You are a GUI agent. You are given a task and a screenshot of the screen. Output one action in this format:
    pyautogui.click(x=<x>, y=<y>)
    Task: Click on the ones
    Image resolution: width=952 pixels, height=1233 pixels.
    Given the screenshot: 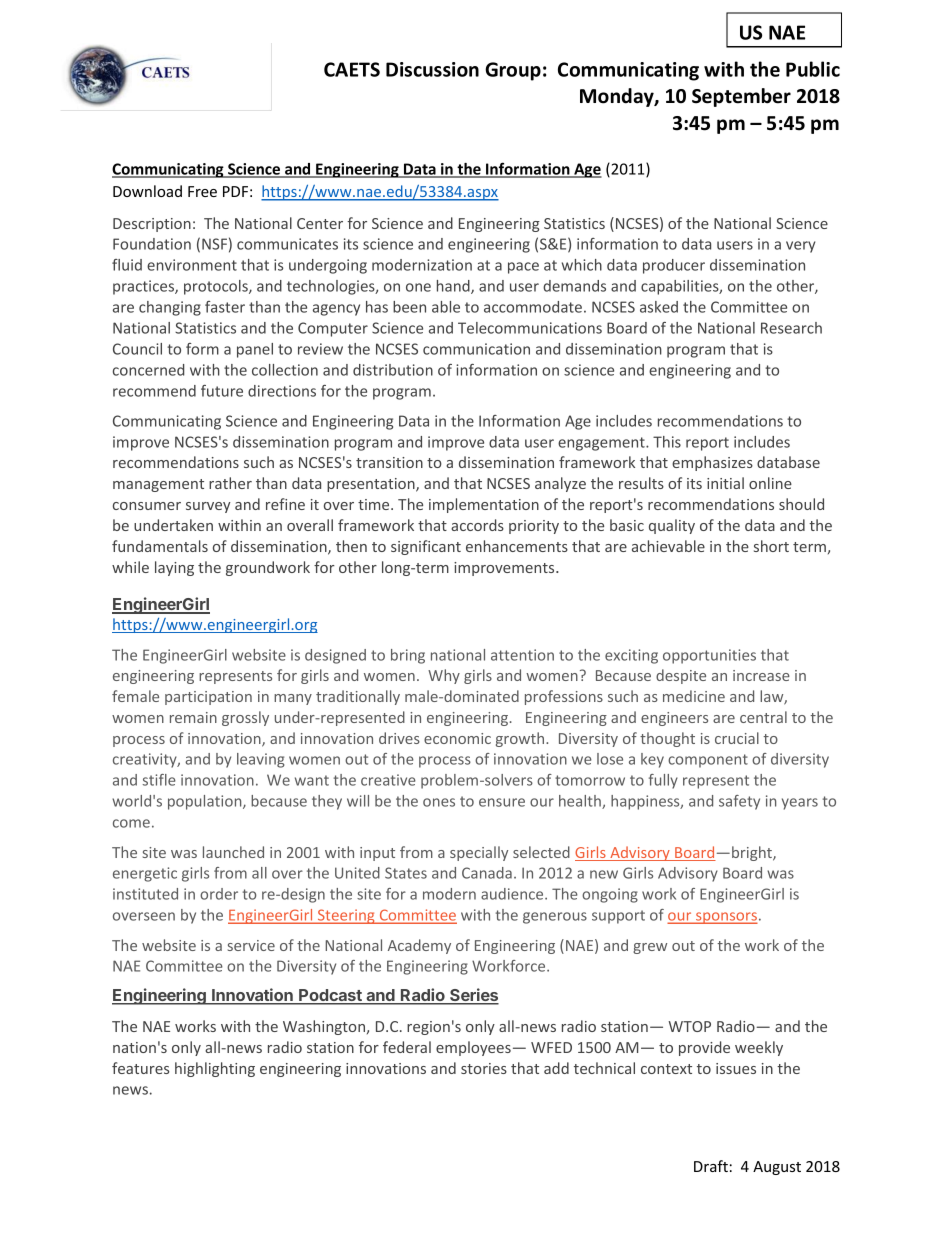 What is the action you would take?
    pyautogui.click(x=439, y=802)
